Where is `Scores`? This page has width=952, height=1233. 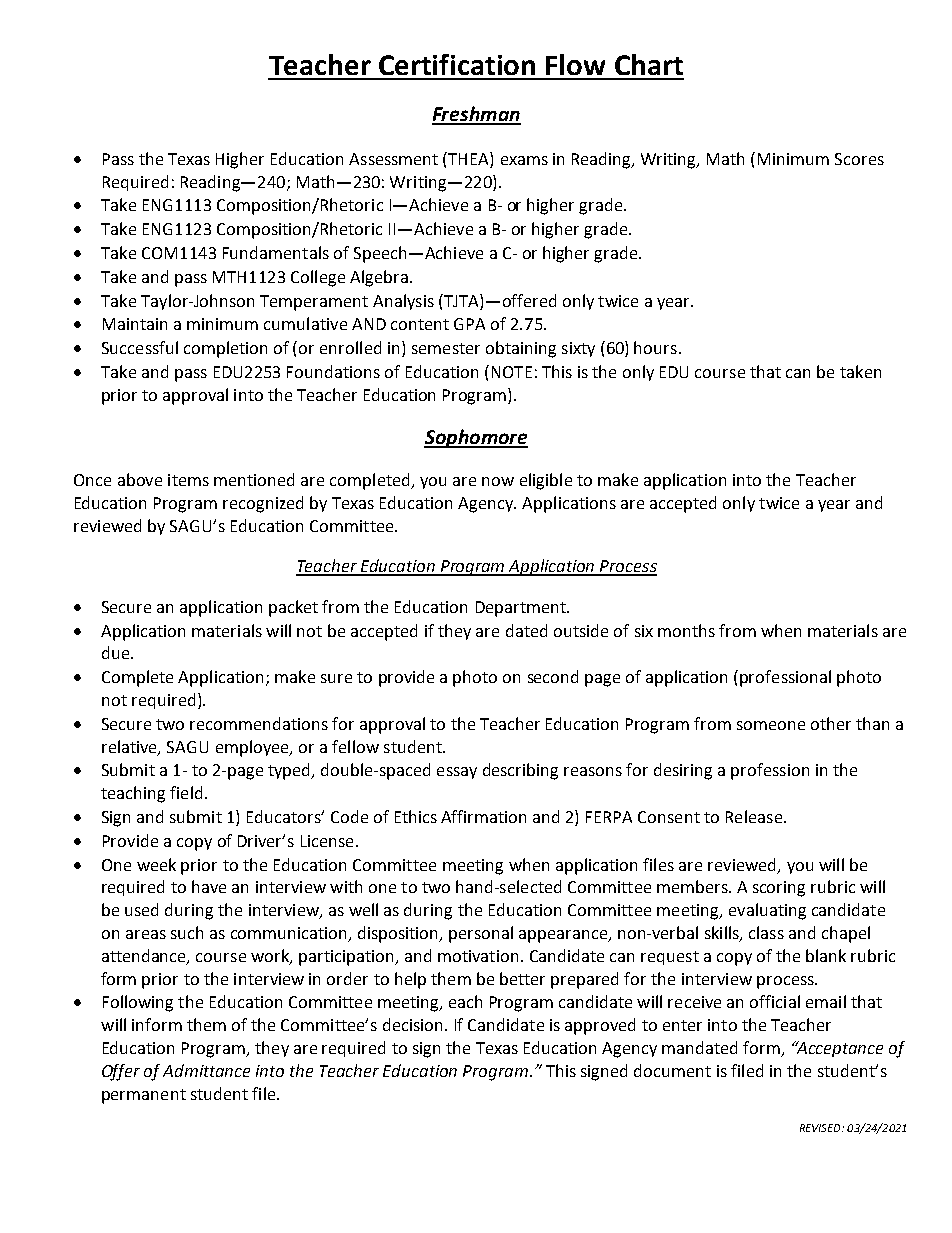
Scores is located at coordinates (859, 159).
